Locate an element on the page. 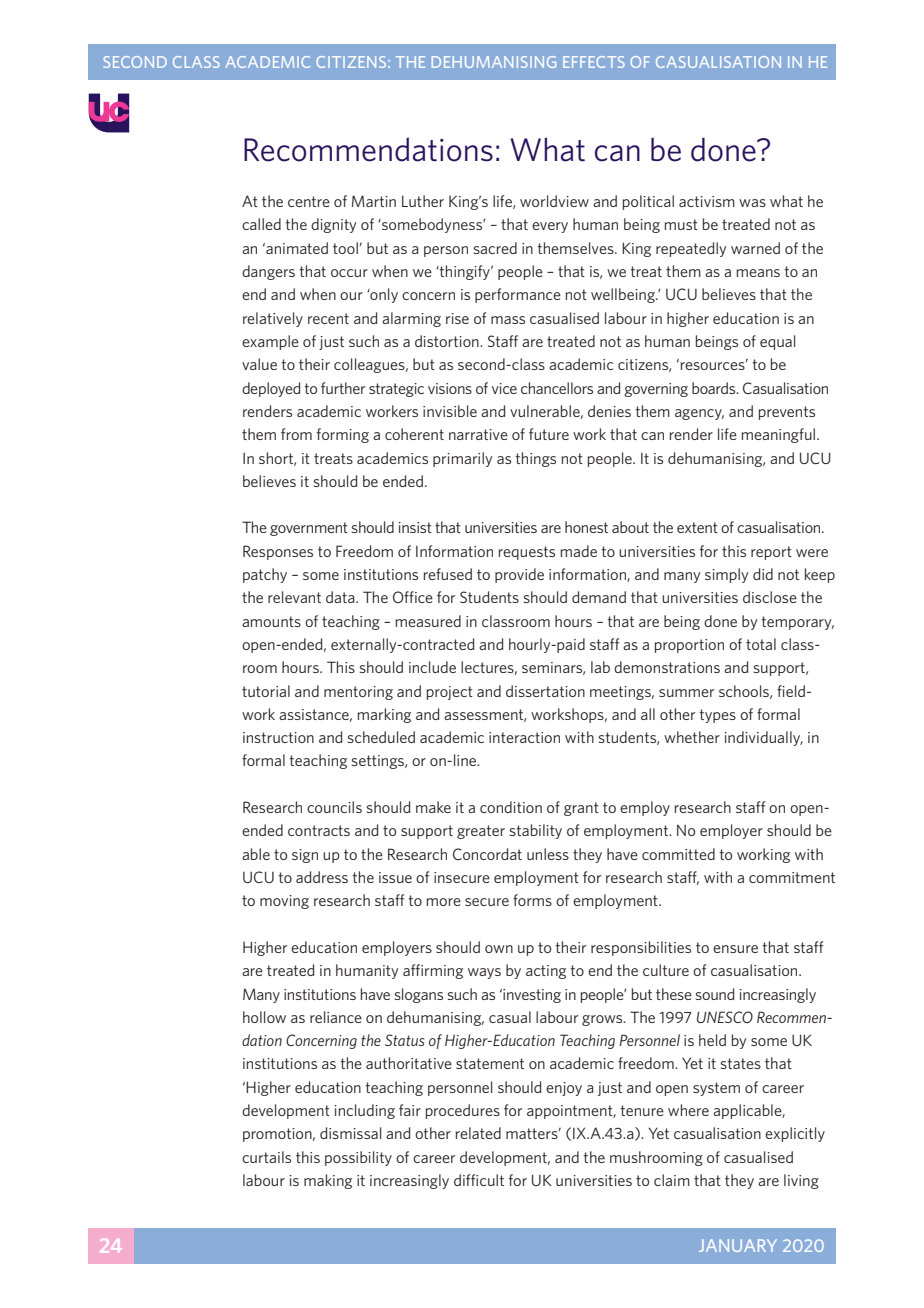 The image size is (924, 1308). possibility is located at coordinates (358, 1158).
